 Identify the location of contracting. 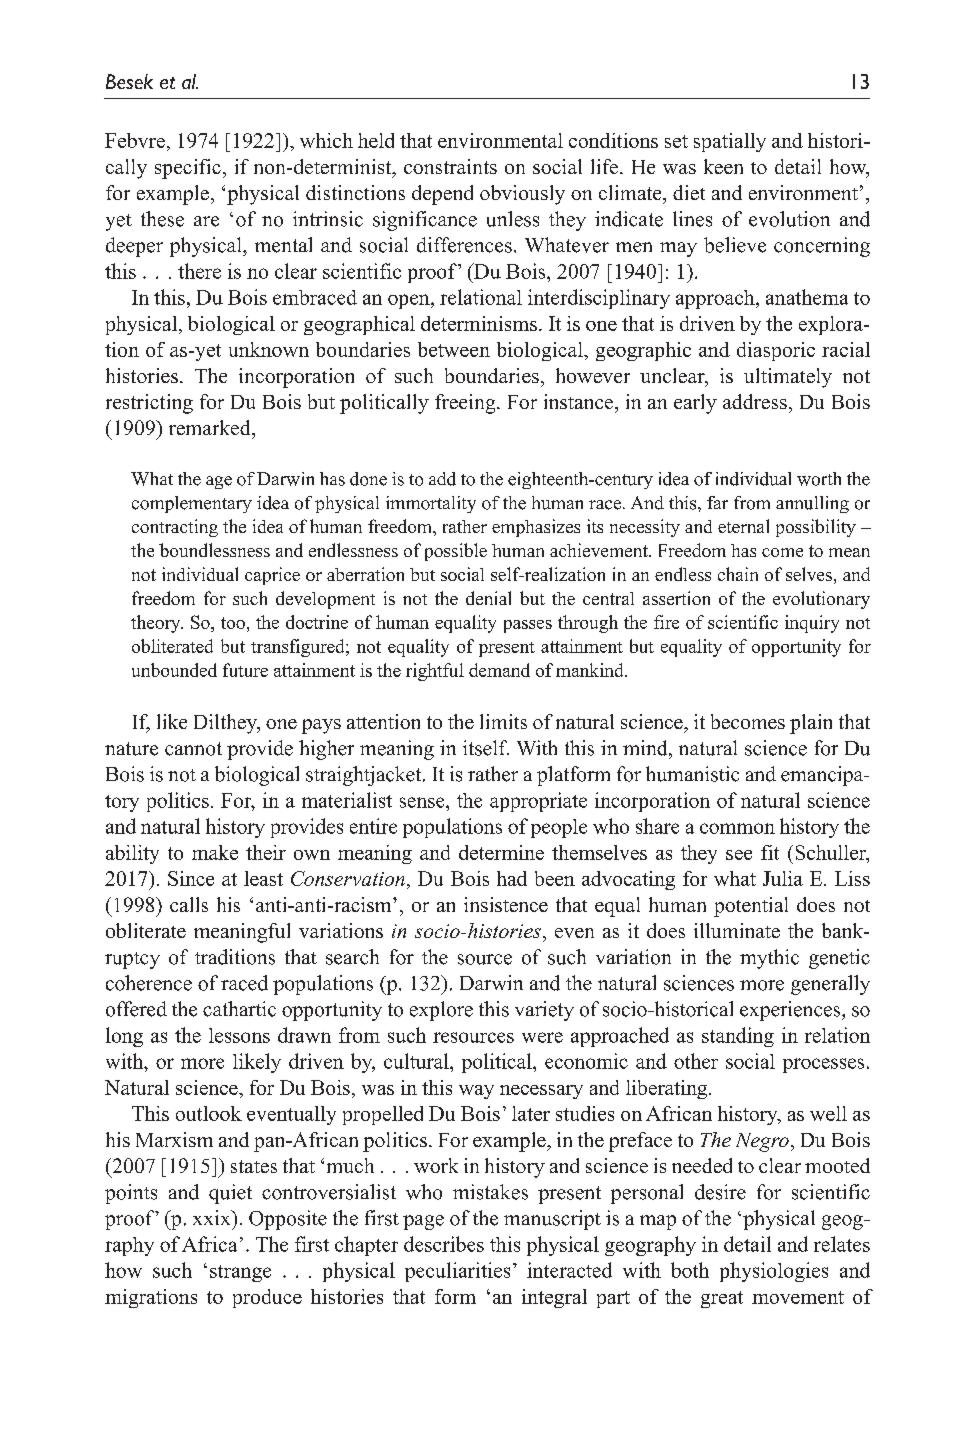
(175, 528).
